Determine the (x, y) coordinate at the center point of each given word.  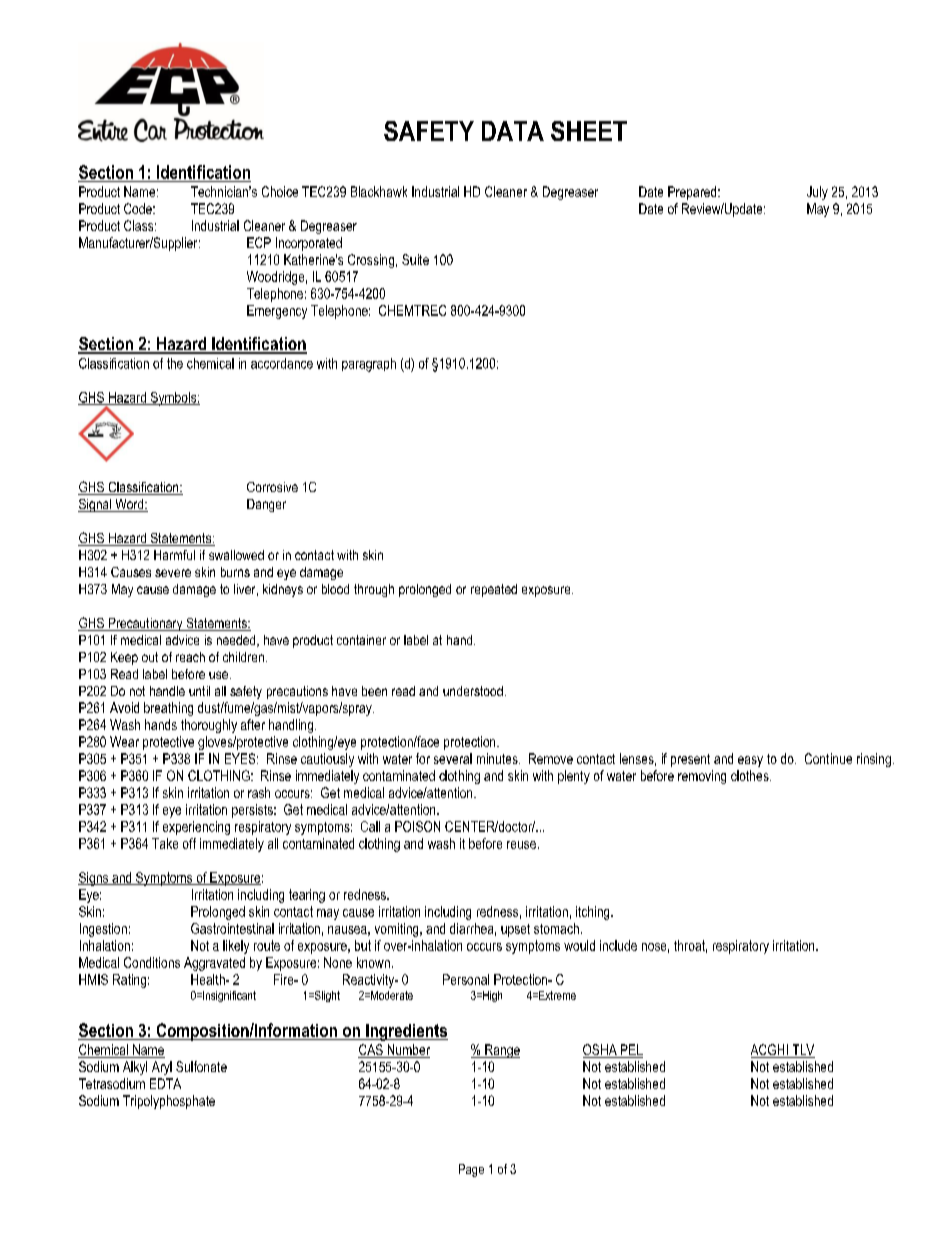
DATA (513, 131)
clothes (751, 775)
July (817, 193)
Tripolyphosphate (169, 1102)
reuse (521, 845)
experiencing (196, 828)
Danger (266, 505)
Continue (828, 758)
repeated (494, 590)
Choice (280, 191)
